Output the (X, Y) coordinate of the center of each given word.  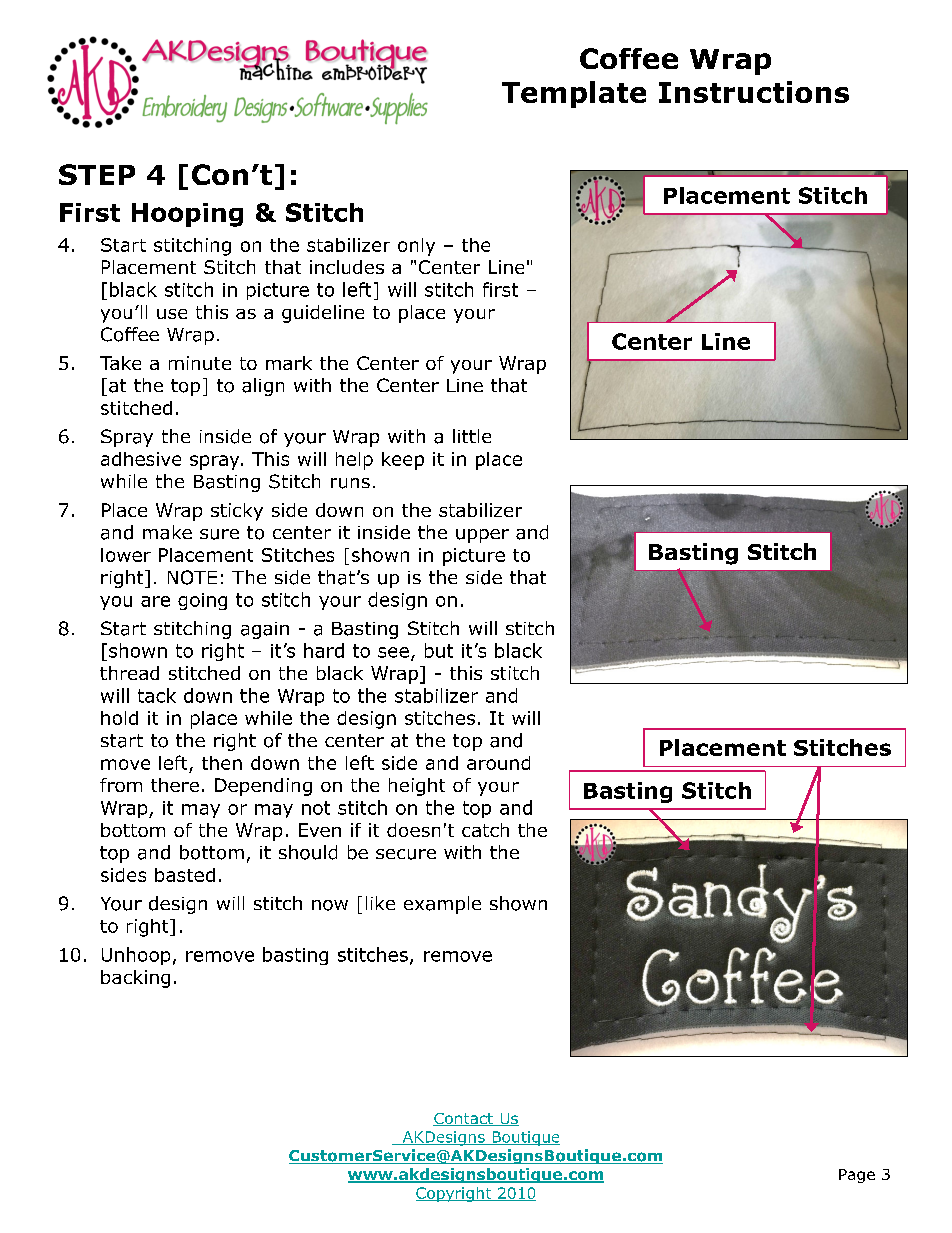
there (175, 785)
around (498, 763)
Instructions (754, 92)
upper (482, 536)
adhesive (141, 459)
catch (485, 830)
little (472, 436)
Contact (464, 1119)
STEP (97, 174)
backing (135, 979)
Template (574, 94)
